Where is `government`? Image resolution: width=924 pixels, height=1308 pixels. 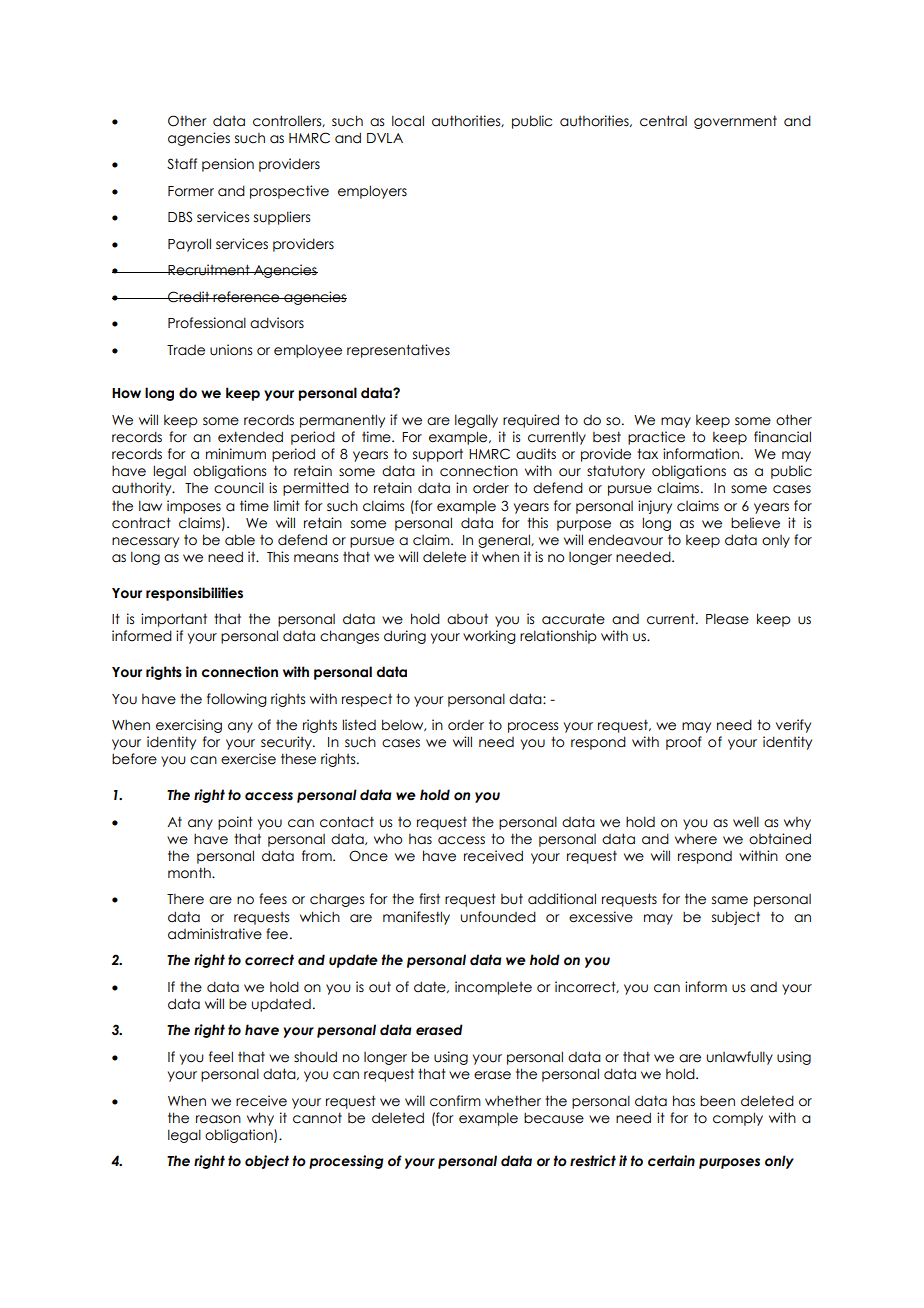 government is located at coordinates (735, 122).
